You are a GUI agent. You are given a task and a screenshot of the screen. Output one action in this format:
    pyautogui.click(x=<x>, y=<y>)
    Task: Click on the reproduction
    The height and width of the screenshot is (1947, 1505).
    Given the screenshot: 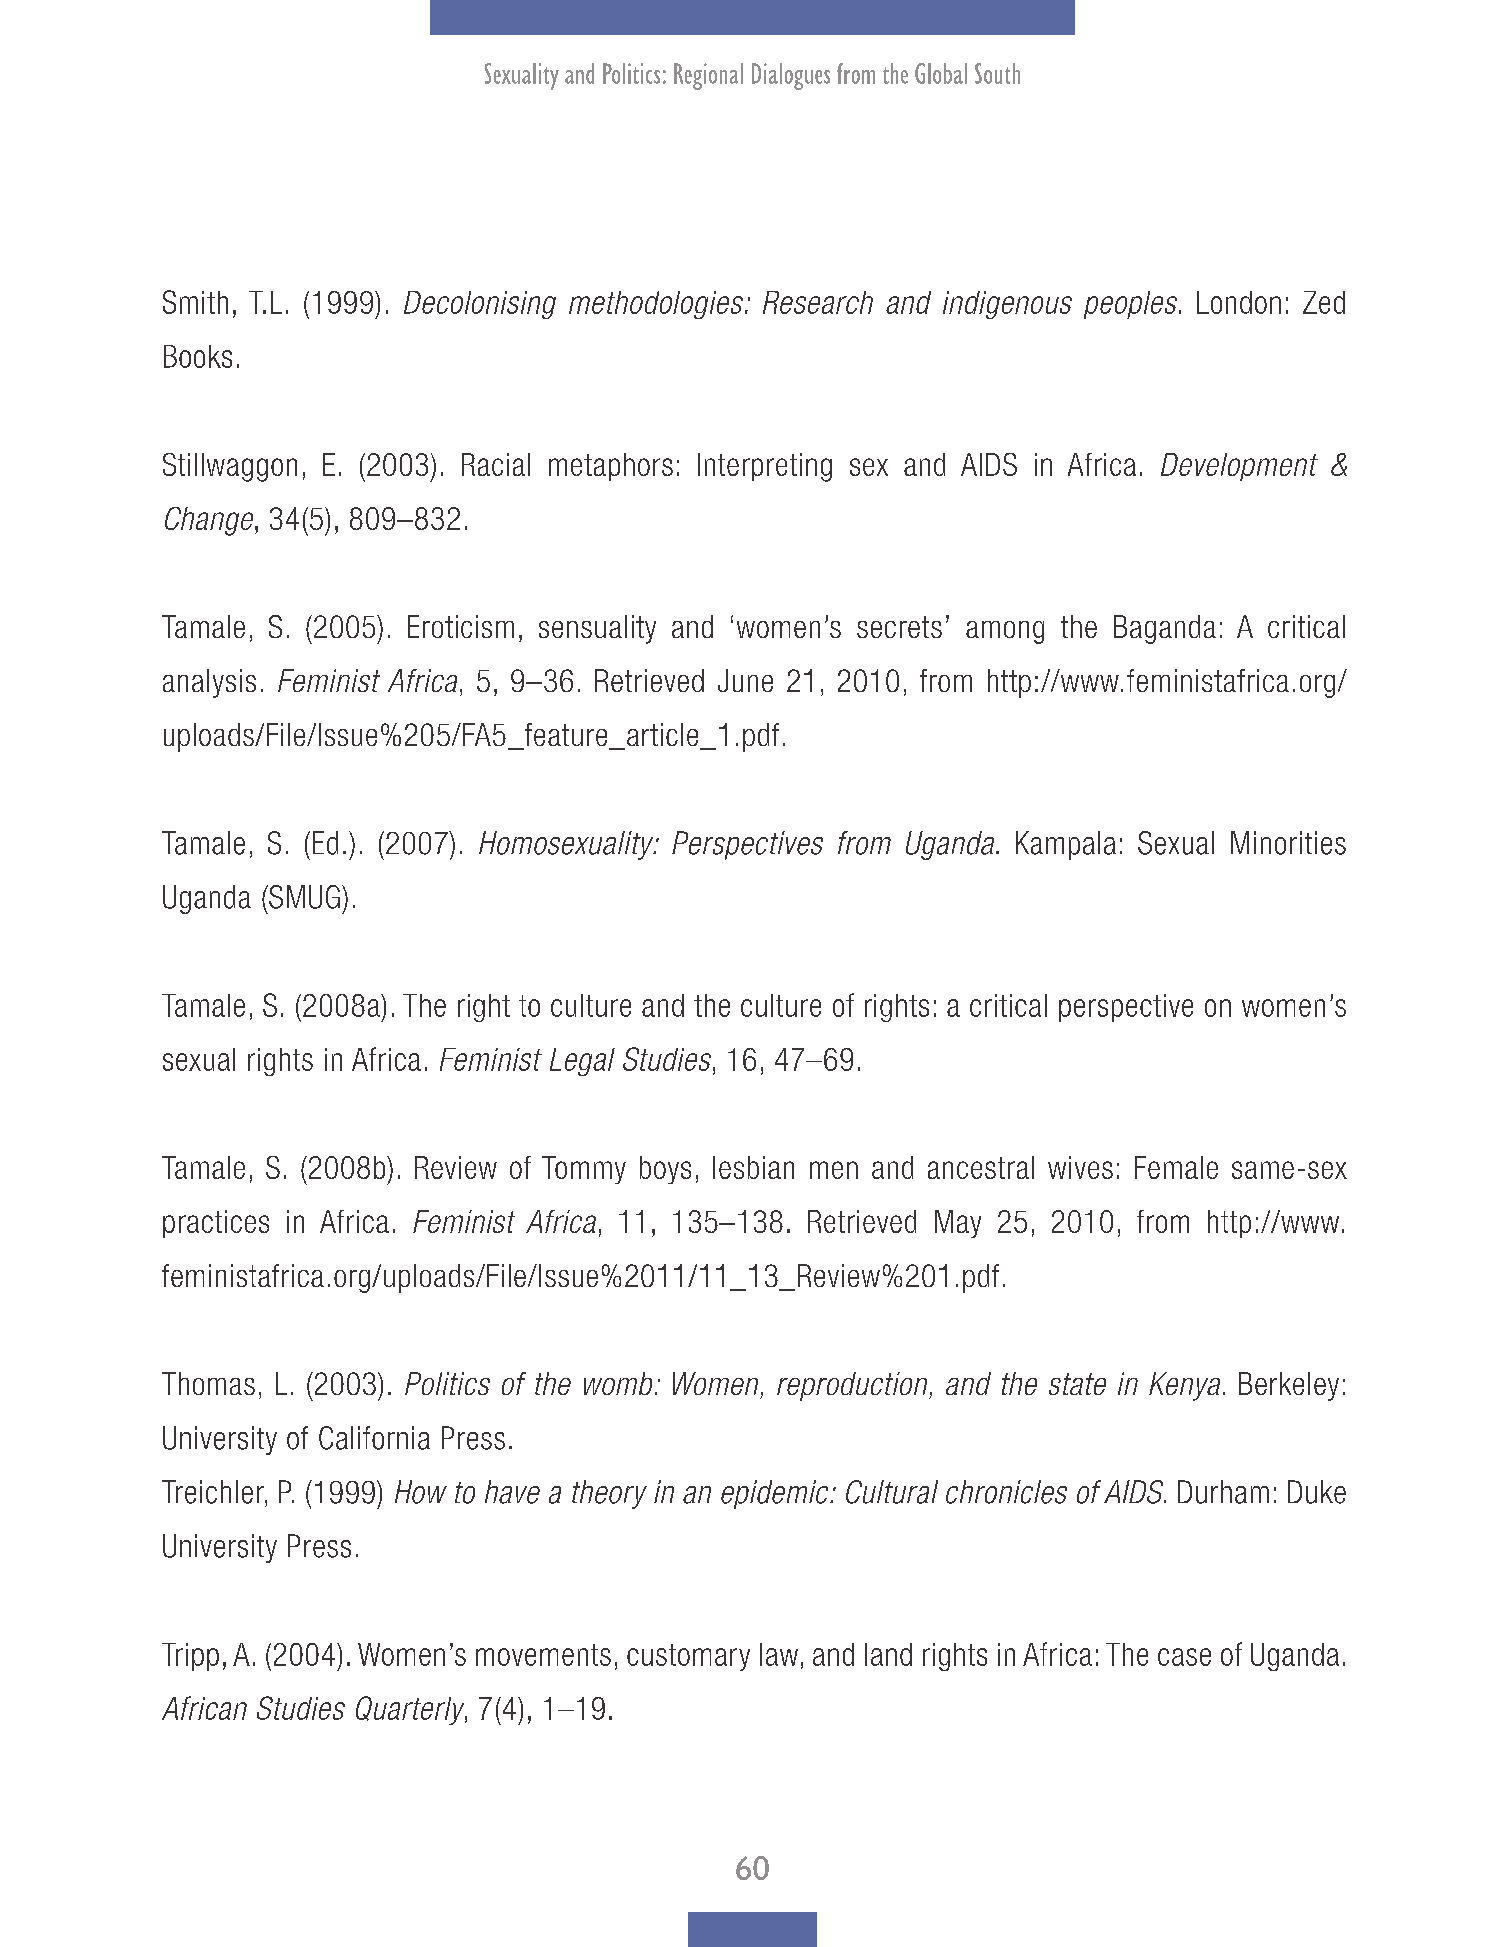 What is the action you would take?
    pyautogui.click(x=853, y=1386)
